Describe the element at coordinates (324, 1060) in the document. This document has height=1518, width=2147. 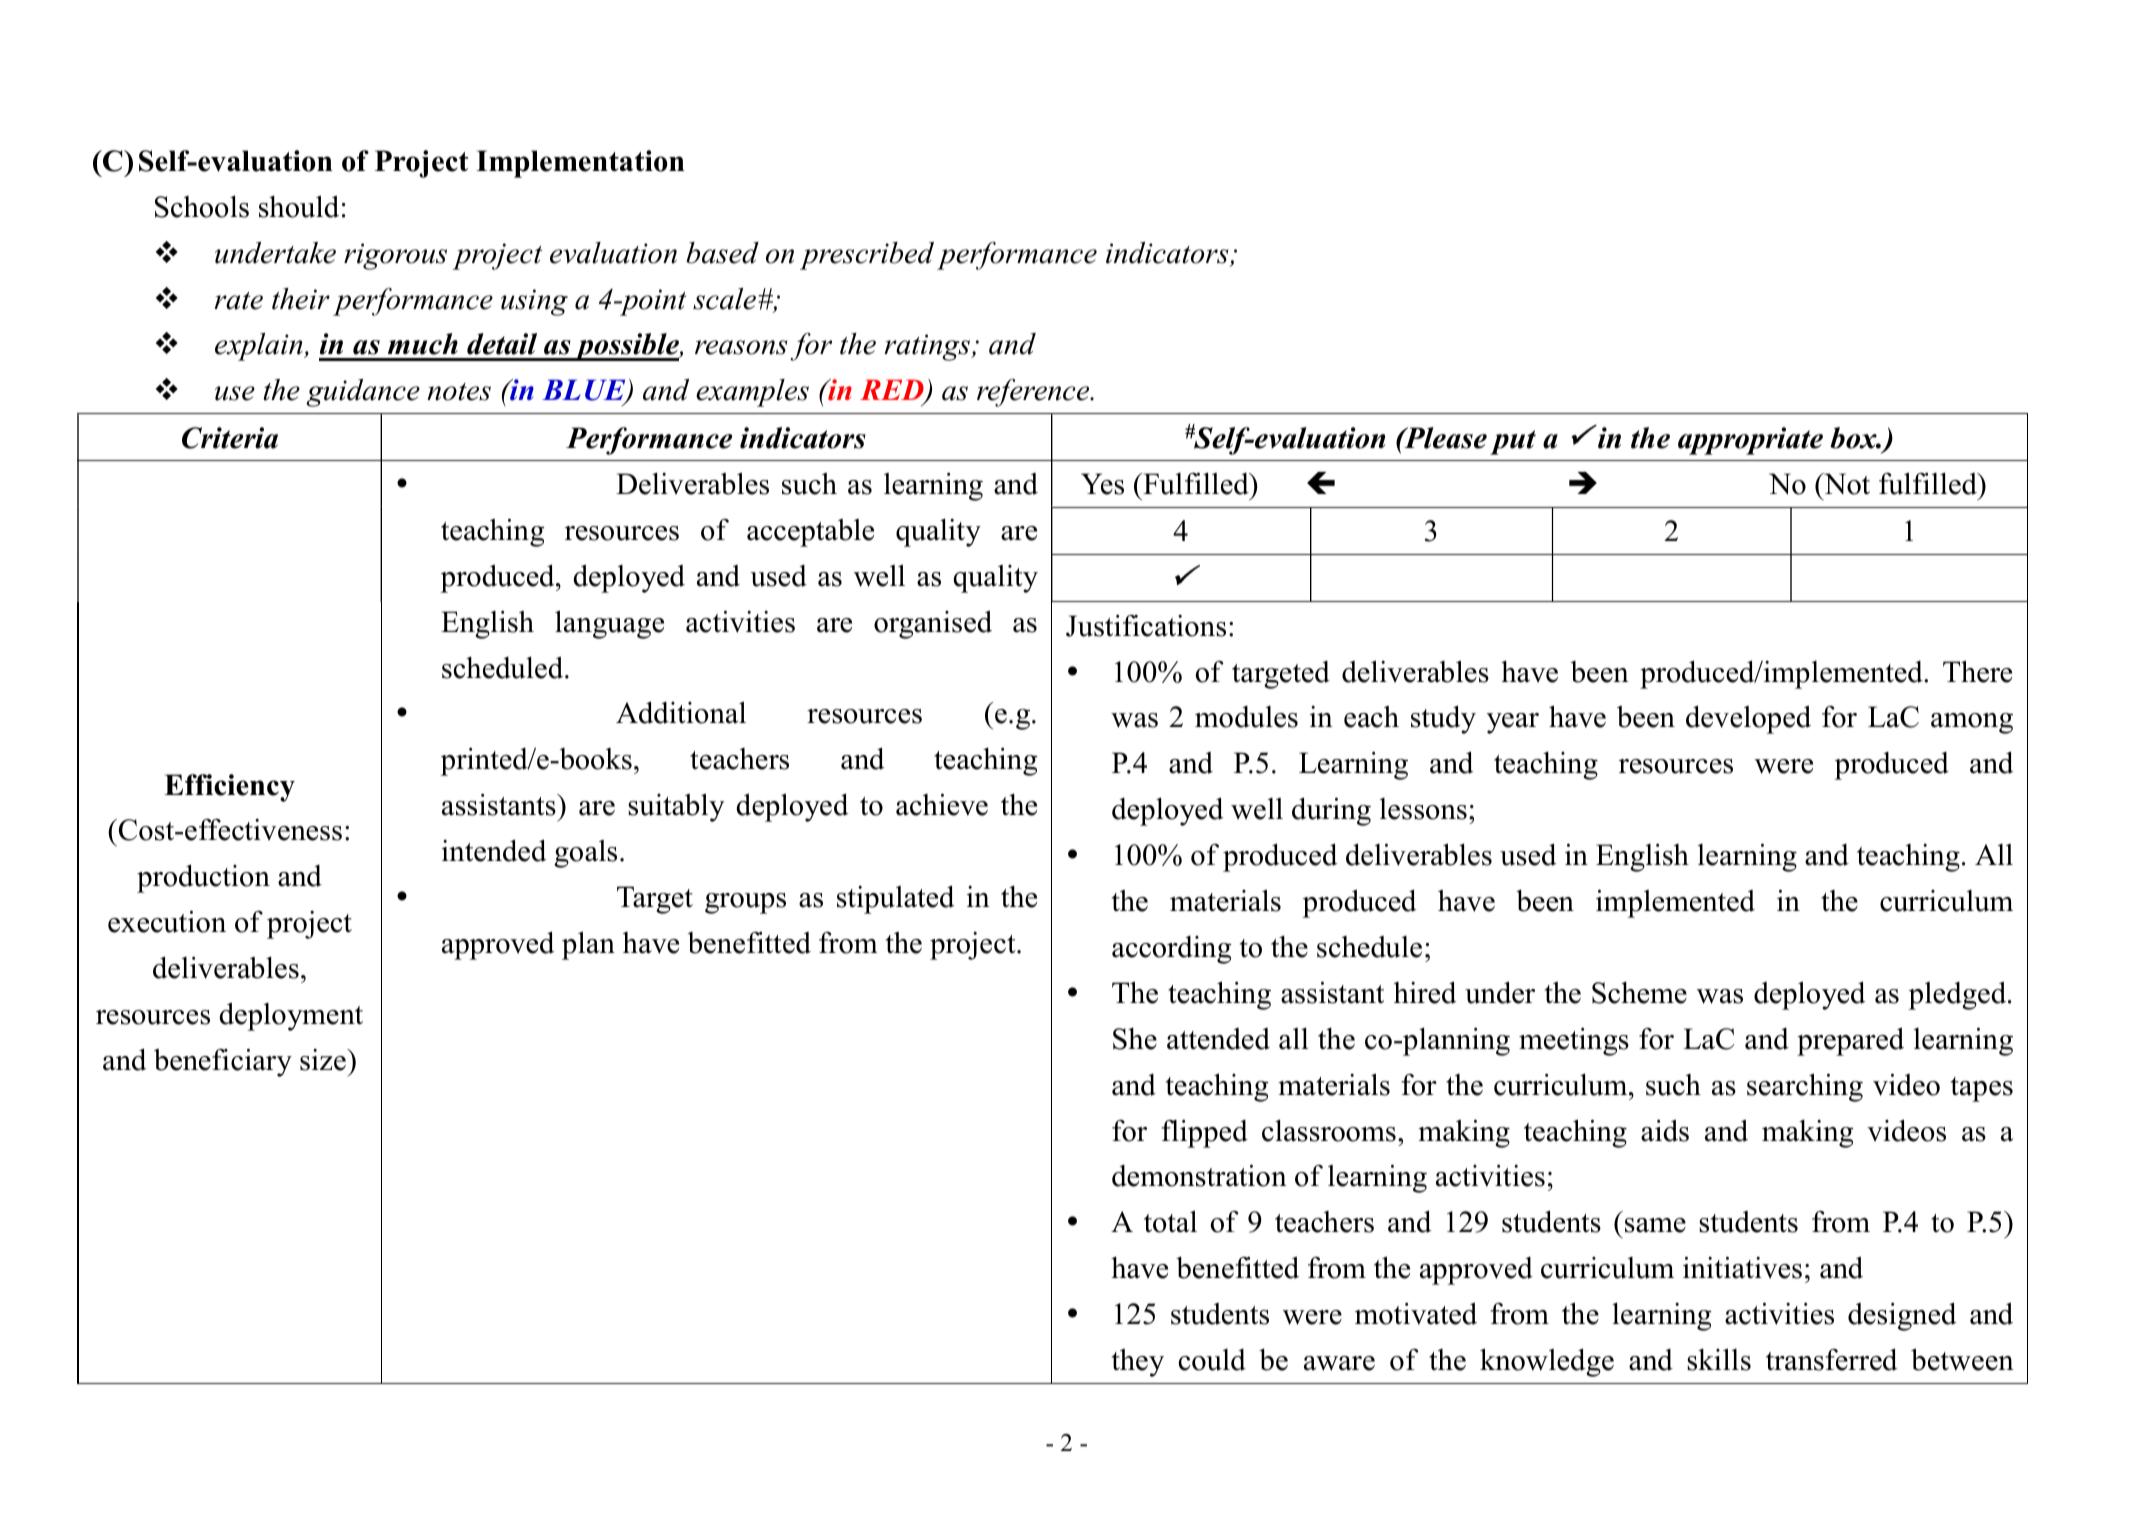
I see `size` at that location.
